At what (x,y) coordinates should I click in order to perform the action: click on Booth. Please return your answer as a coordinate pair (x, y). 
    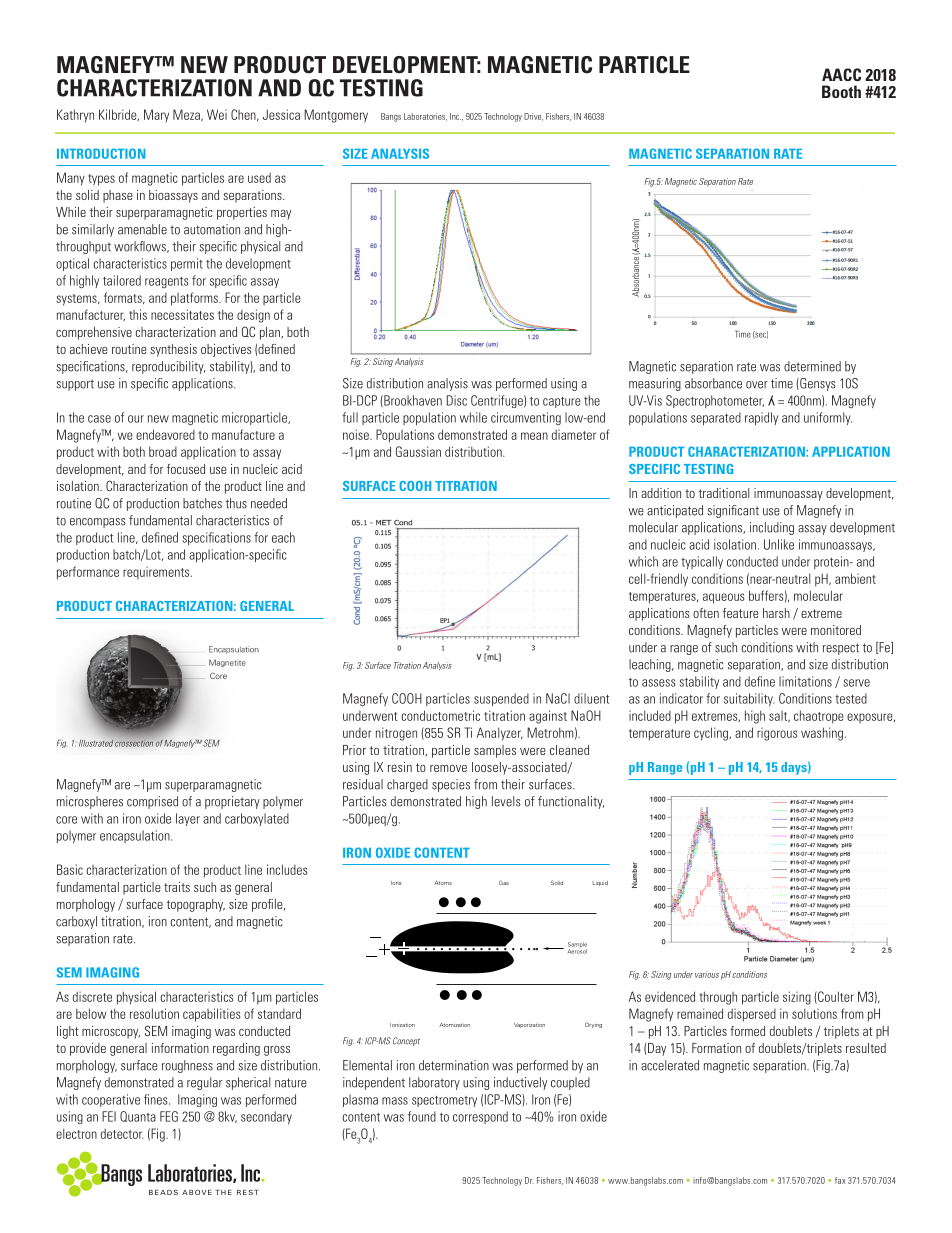
    Looking at the image, I should click on (841, 91).
